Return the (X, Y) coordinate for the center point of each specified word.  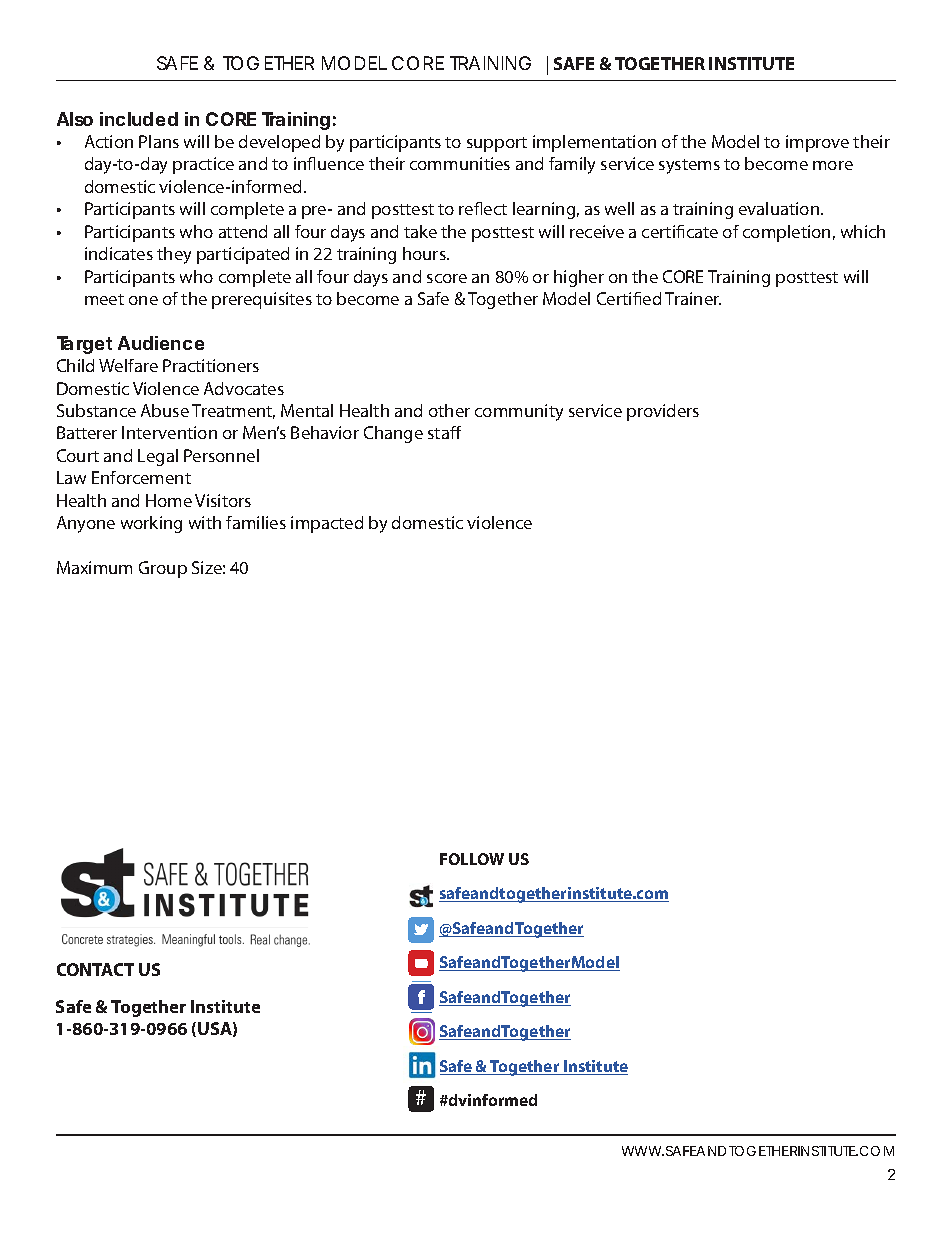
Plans (159, 141)
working (151, 524)
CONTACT (95, 969)
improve (817, 143)
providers (663, 412)
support (497, 144)
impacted (327, 524)
